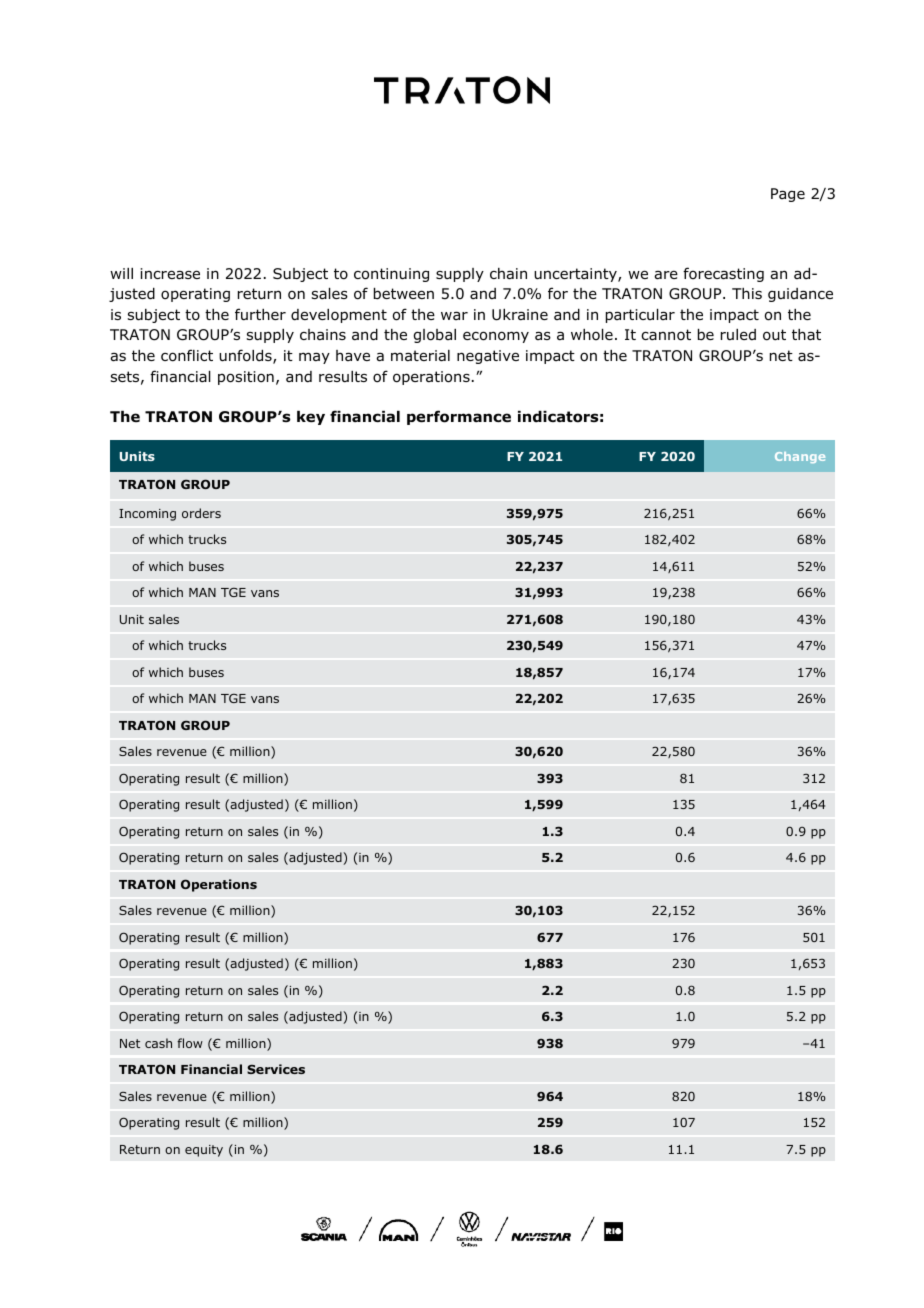 The image size is (924, 1308). Describe the element at coordinates (391, 275) in the screenshot. I see `continuing` at that location.
